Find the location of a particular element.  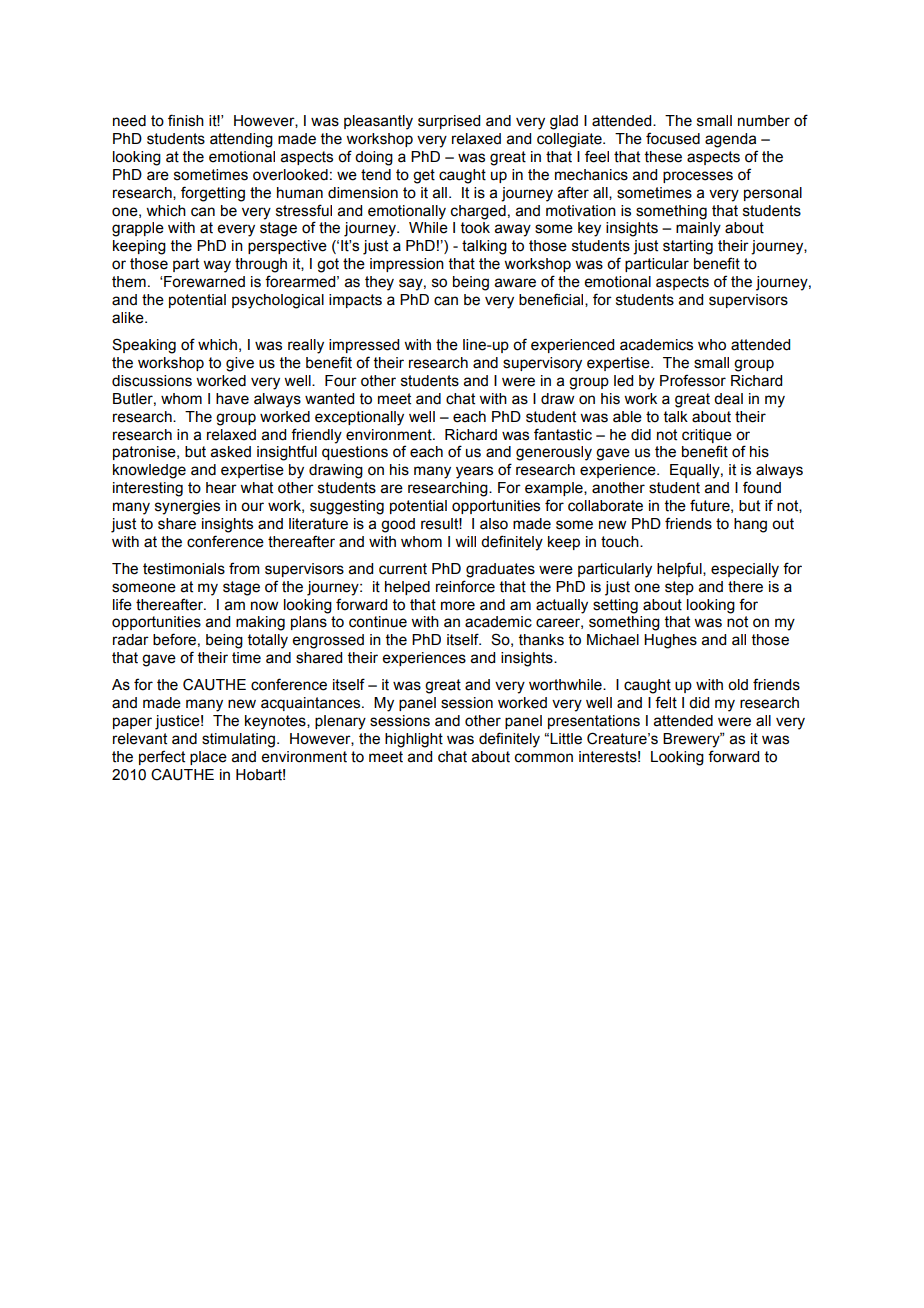

finish is located at coordinates (186, 120).
